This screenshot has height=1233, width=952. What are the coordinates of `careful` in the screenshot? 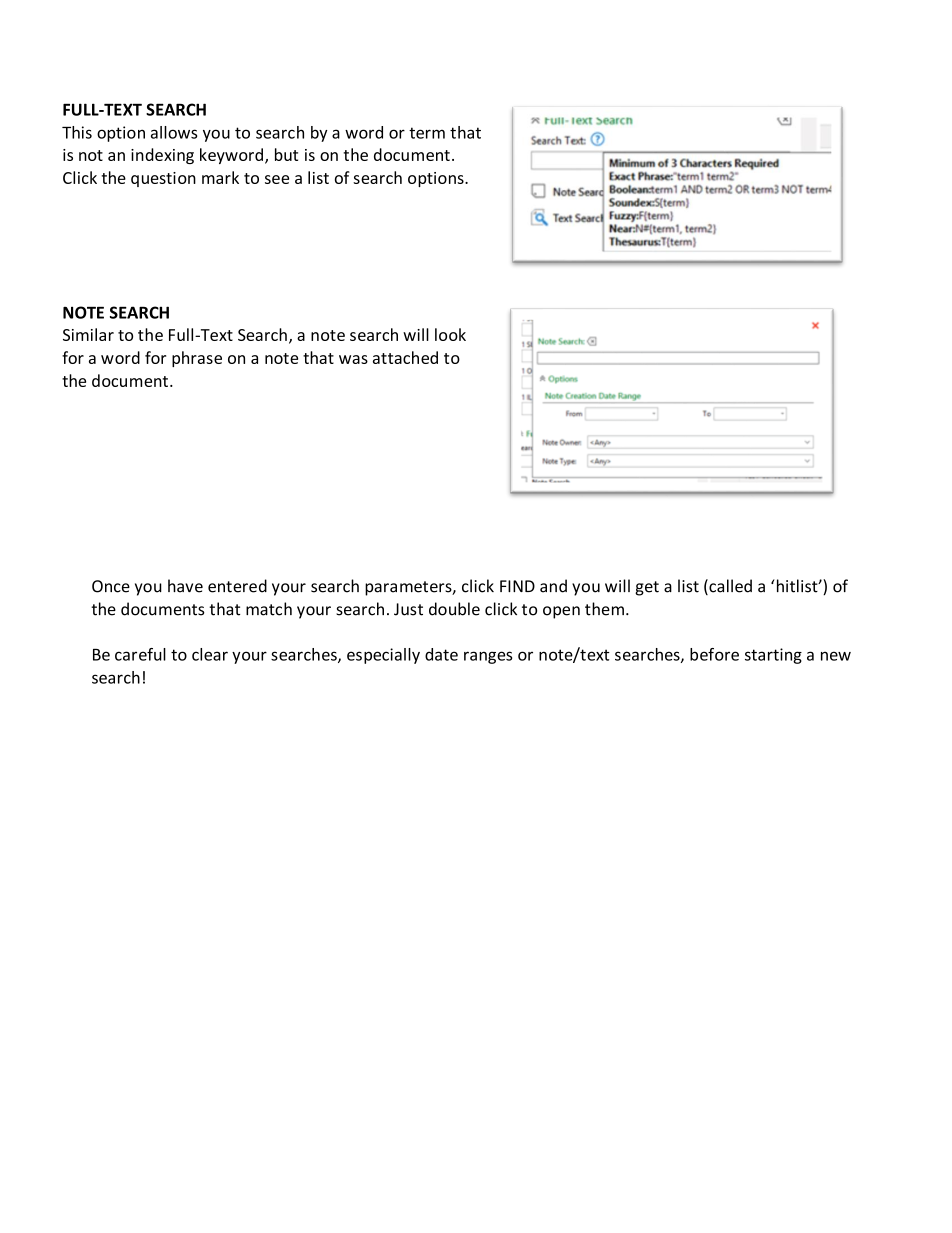 It's located at (140, 654).
